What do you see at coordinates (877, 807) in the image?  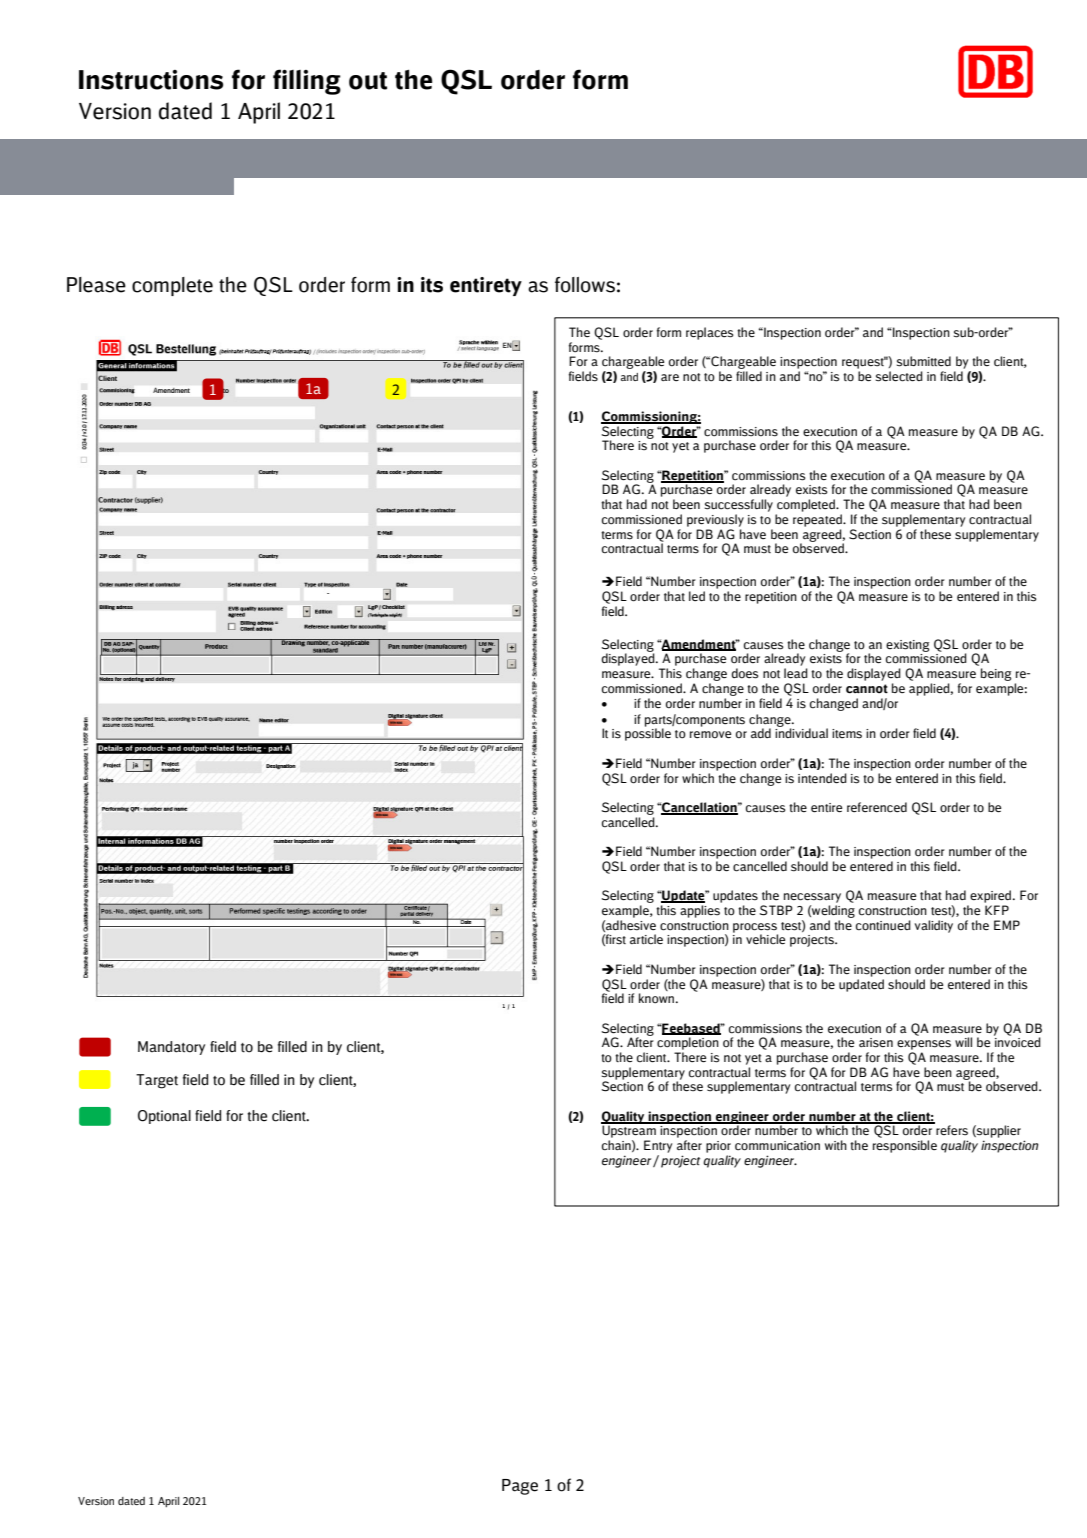 I see `referenced` at bounding box center [877, 807].
